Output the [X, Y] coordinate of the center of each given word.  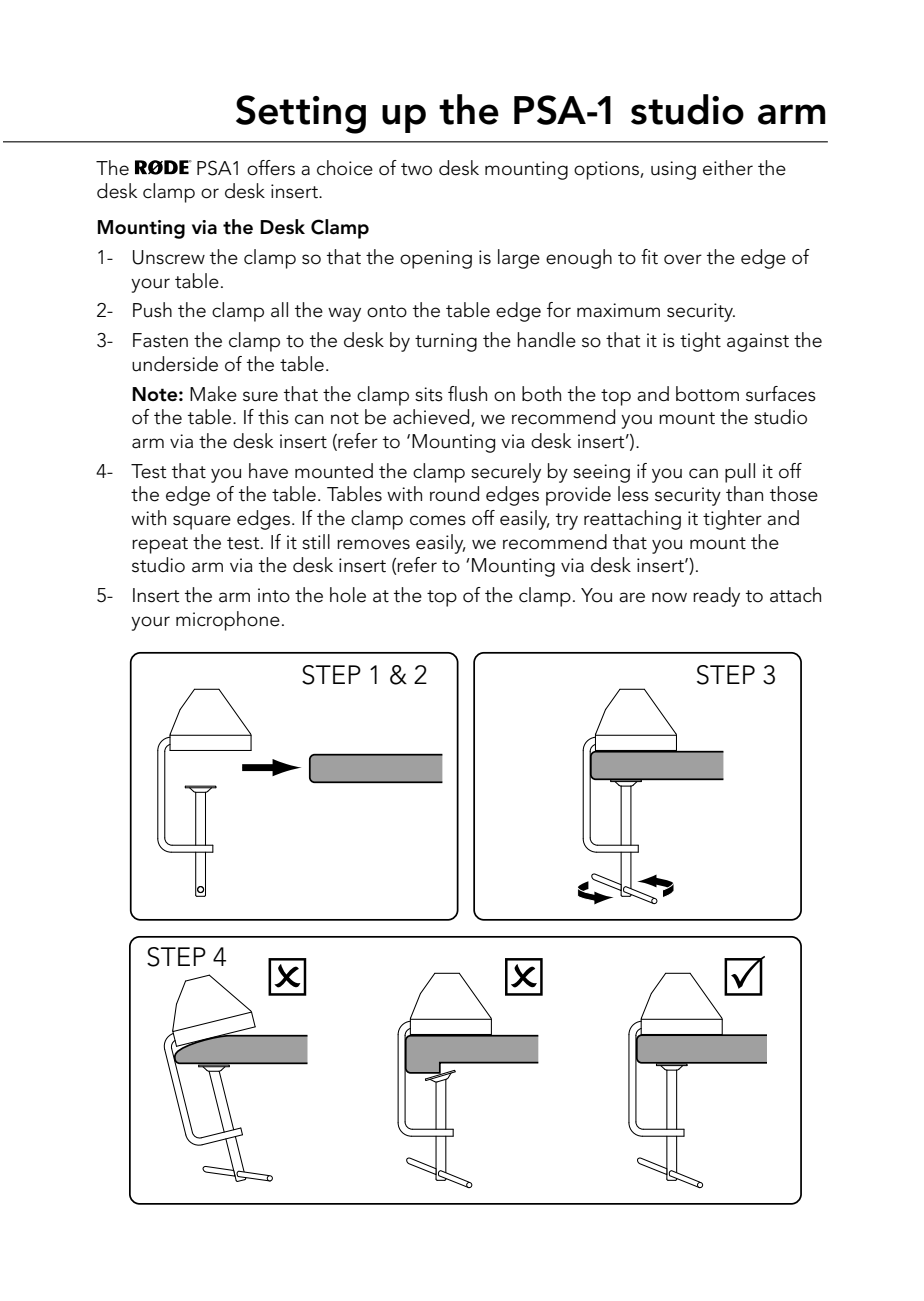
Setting [301, 114]
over [683, 259]
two [416, 169]
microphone [228, 621]
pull [740, 473]
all [279, 310]
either [728, 168]
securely [506, 473]
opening [436, 259]
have [268, 471]
